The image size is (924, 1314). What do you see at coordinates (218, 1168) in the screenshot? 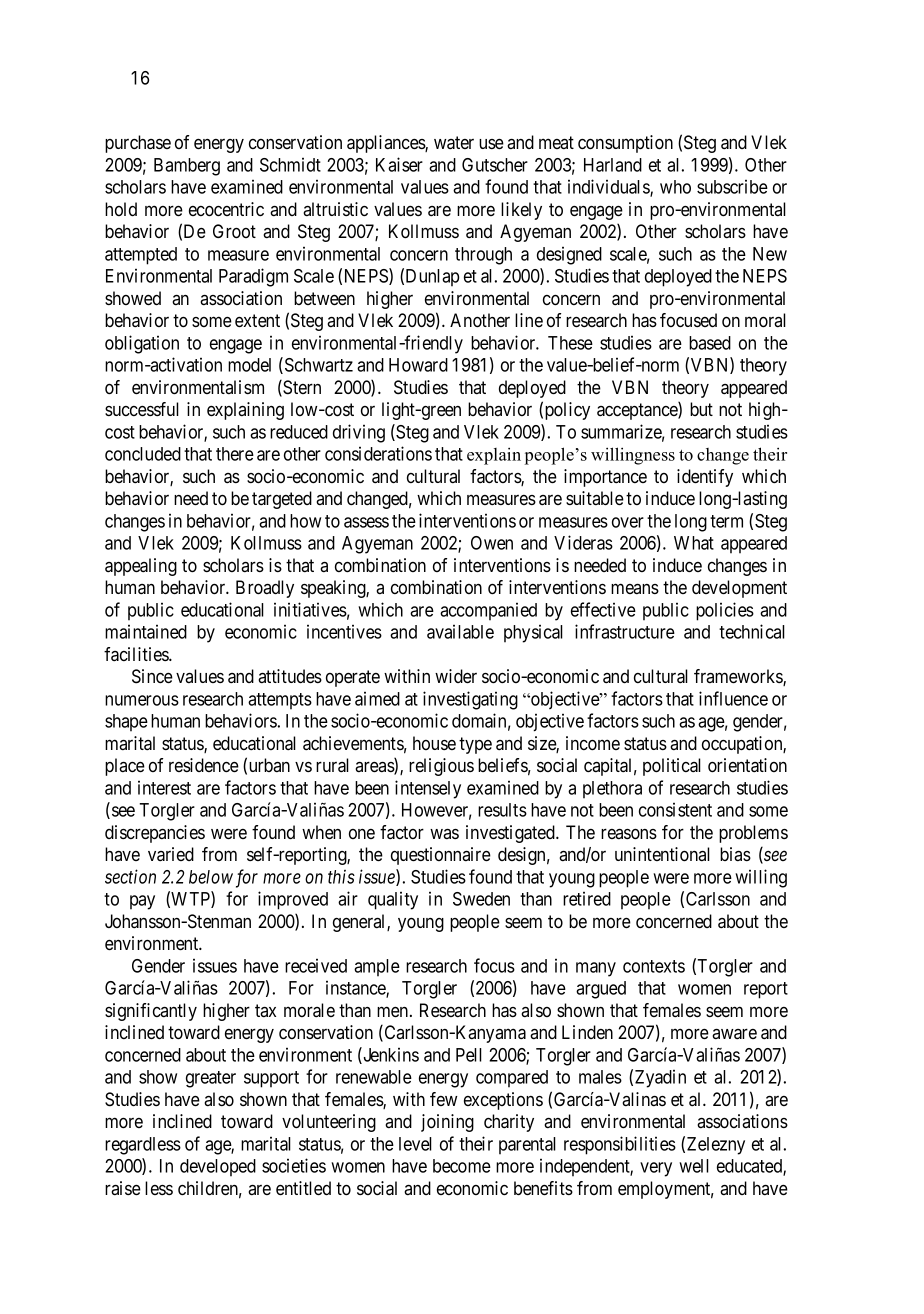
I see `developed` at bounding box center [218, 1168].
